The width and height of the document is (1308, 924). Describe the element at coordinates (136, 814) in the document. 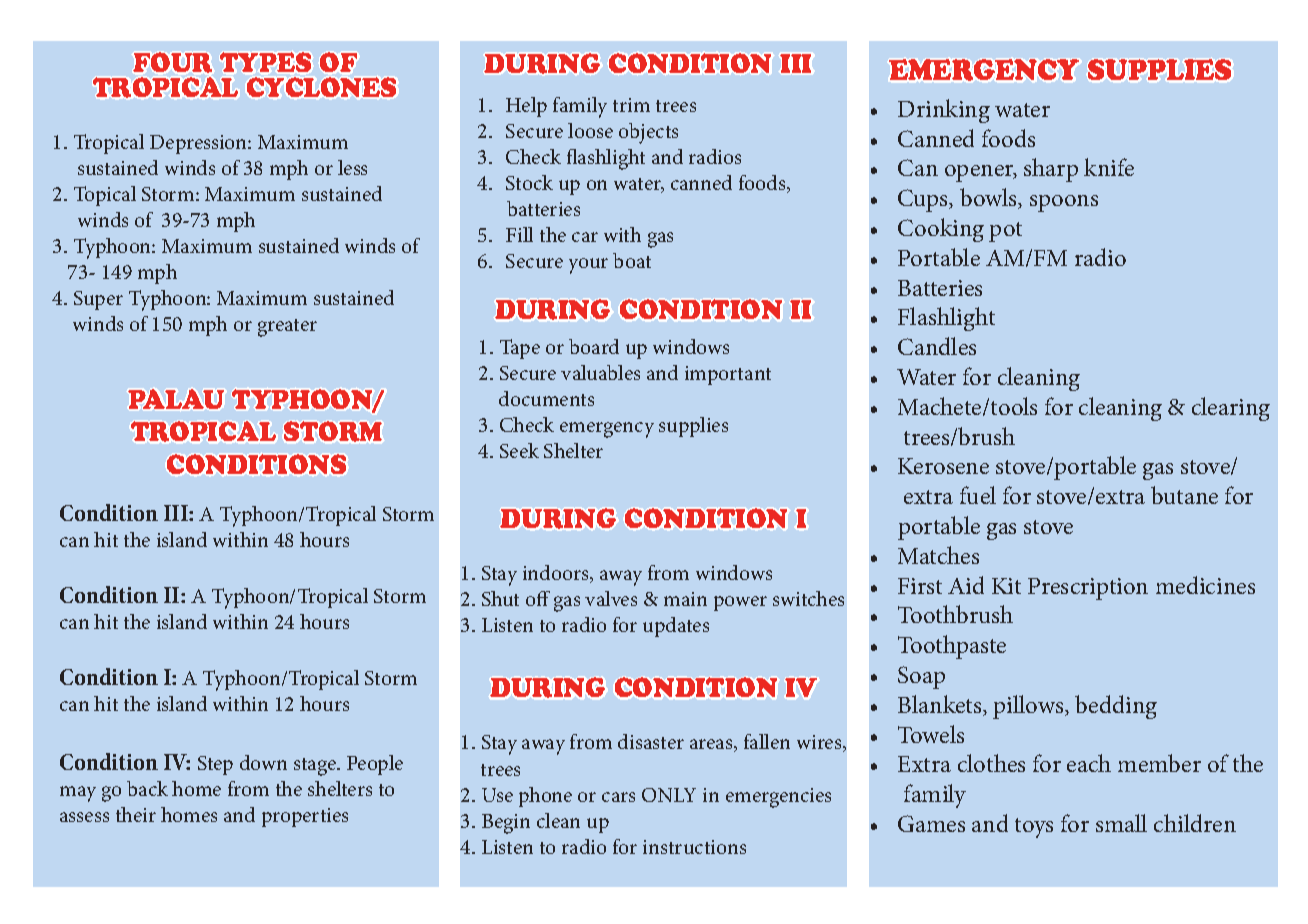

I see `their` at that location.
